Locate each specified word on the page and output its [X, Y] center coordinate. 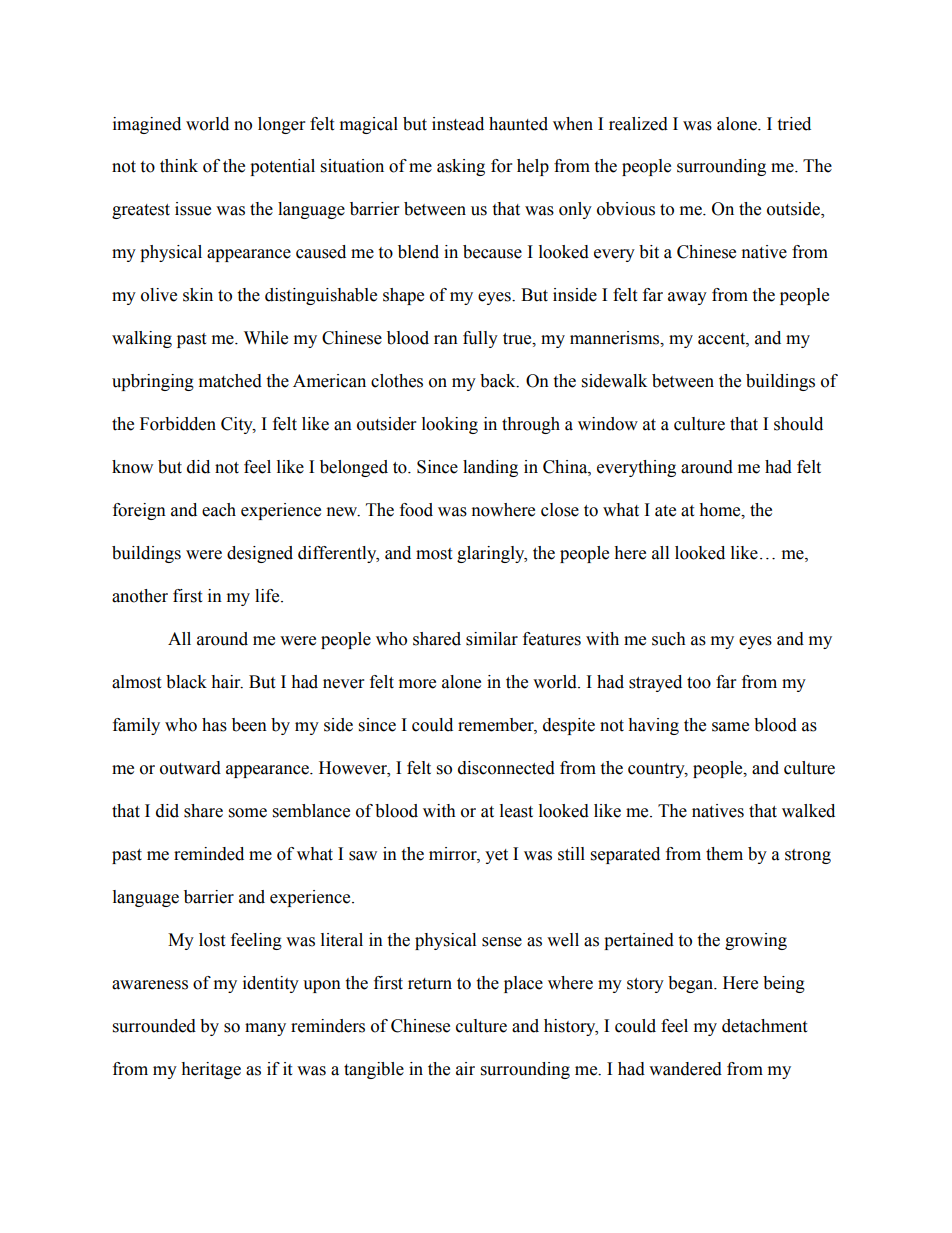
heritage [211, 1070]
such [669, 639]
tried [794, 124]
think [179, 166]
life [268, 596]
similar [492, 639]
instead [458, 124]
